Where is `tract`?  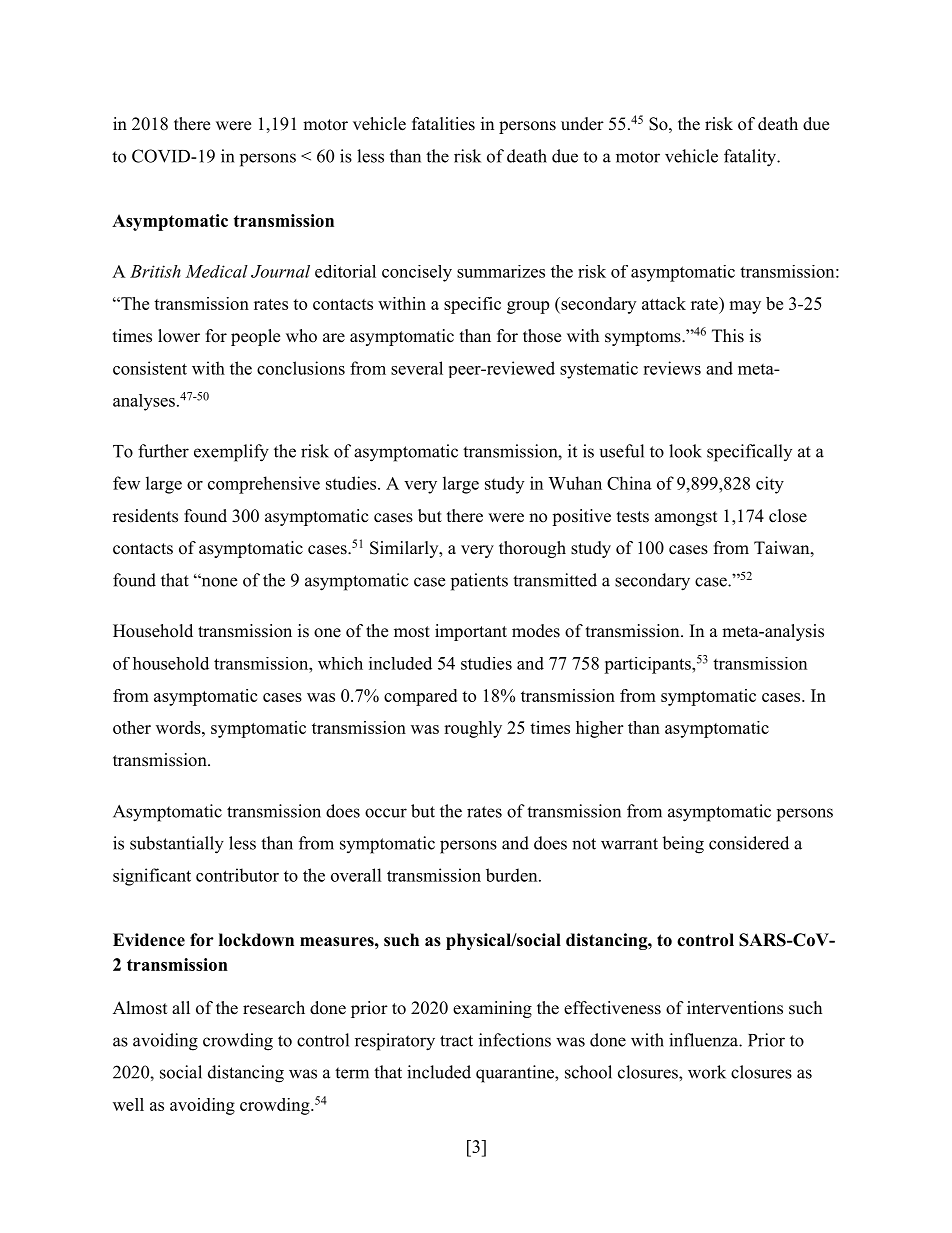
tract is located at coordinates (456, 1041).
